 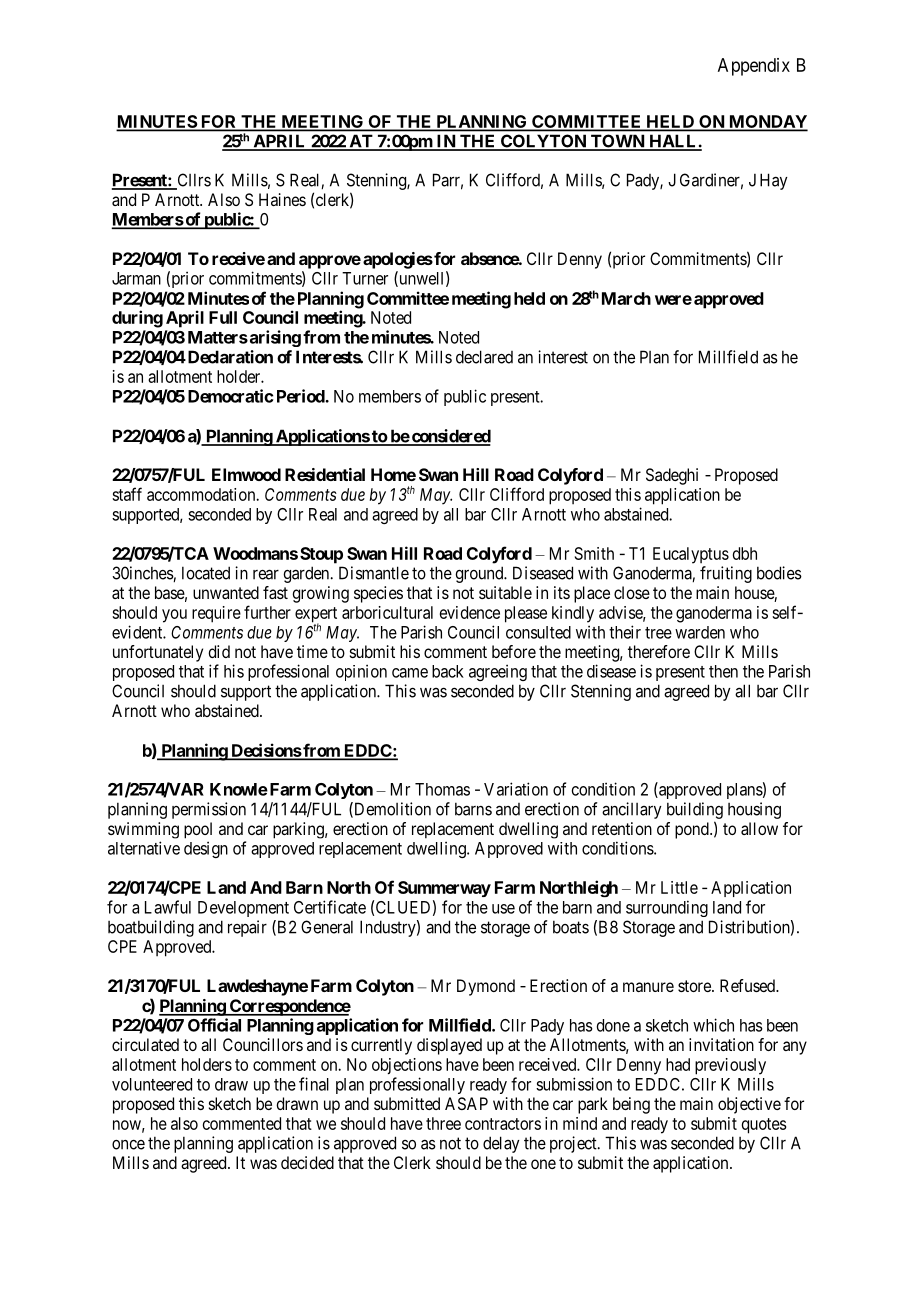 I want to click on declared, so click(x=484, y=357).
